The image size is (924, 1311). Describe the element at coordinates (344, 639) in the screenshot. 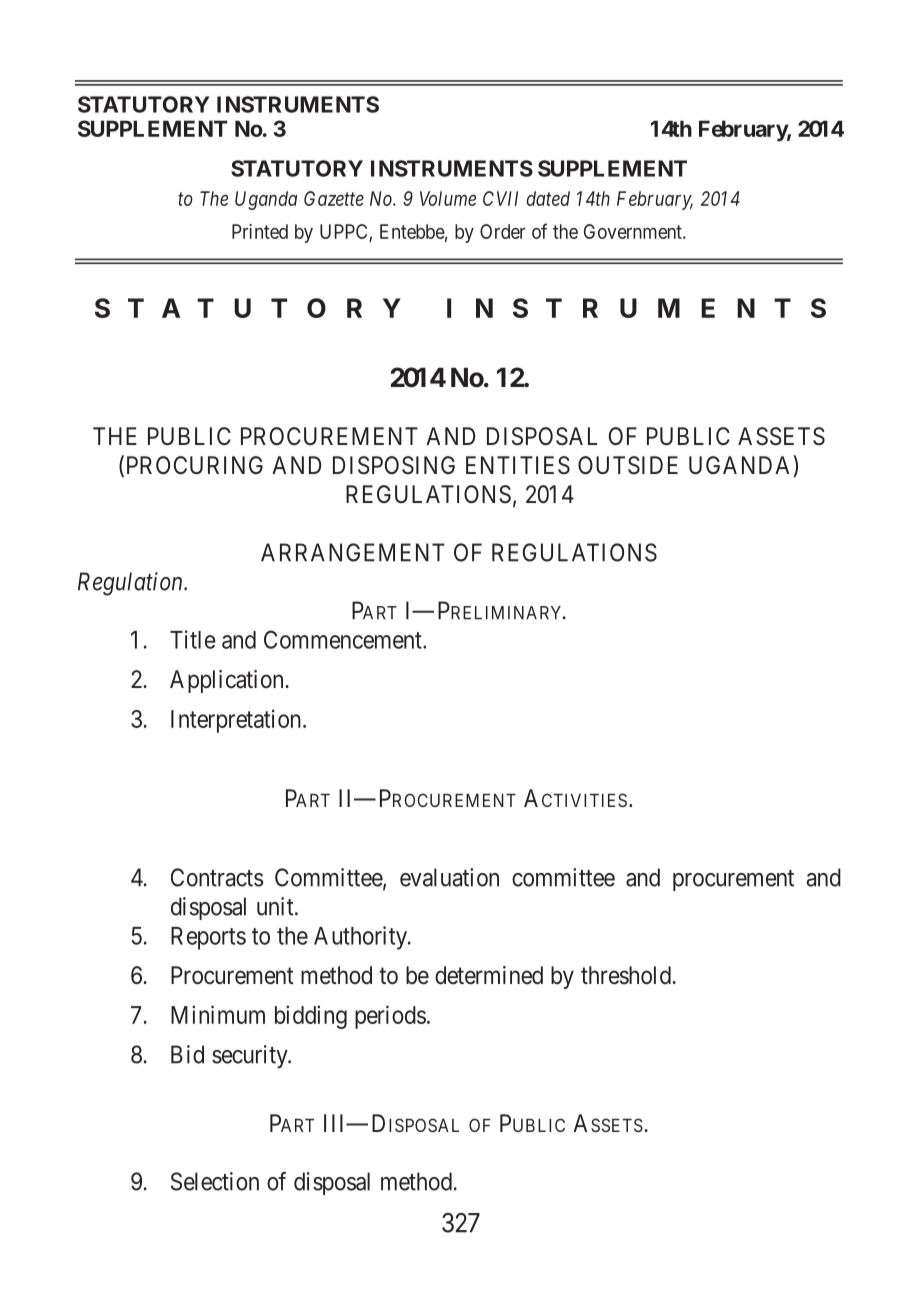

I see `Commencement` at that location.
